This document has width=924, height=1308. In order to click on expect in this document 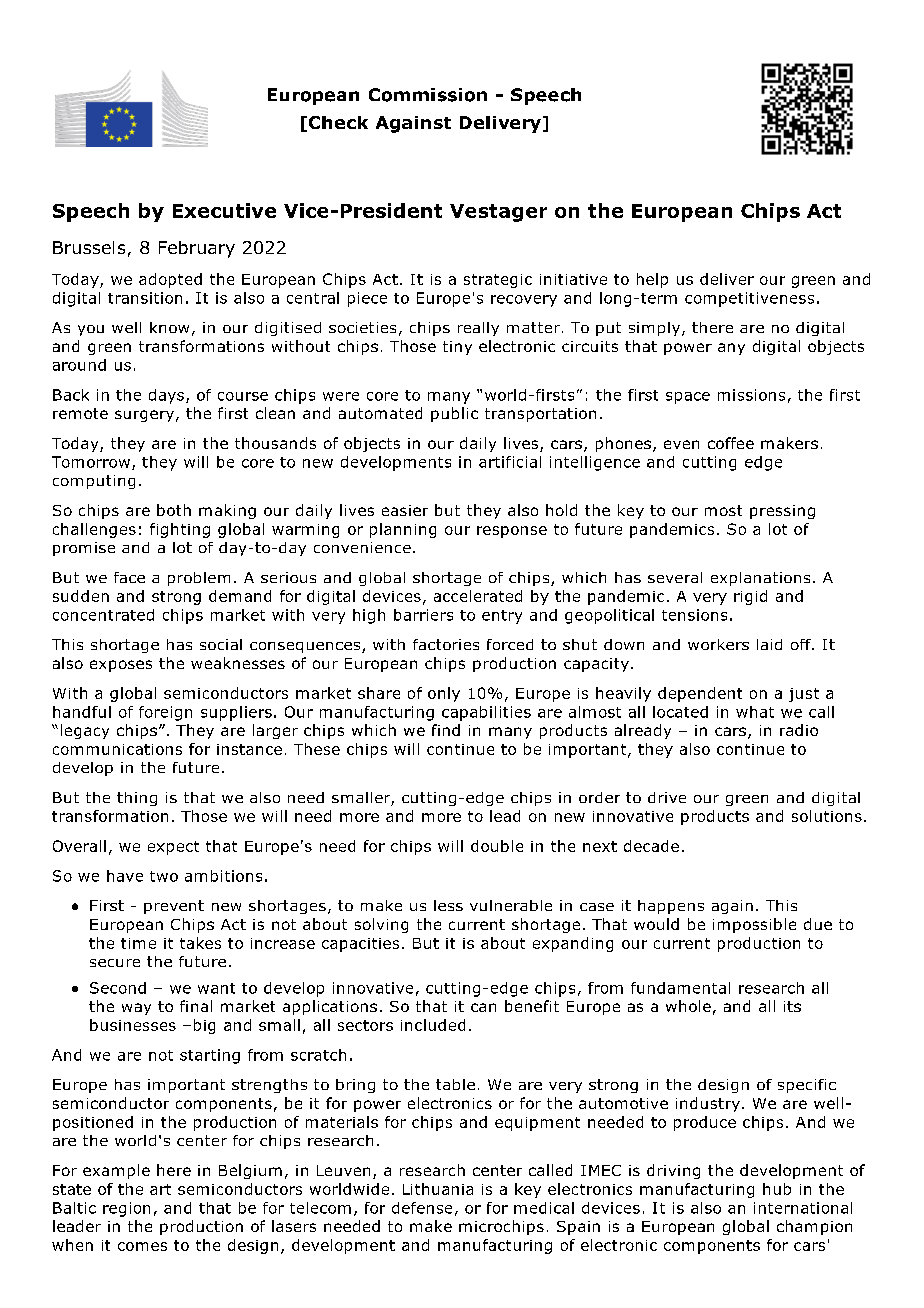, I will do `click(173, 848)`.
